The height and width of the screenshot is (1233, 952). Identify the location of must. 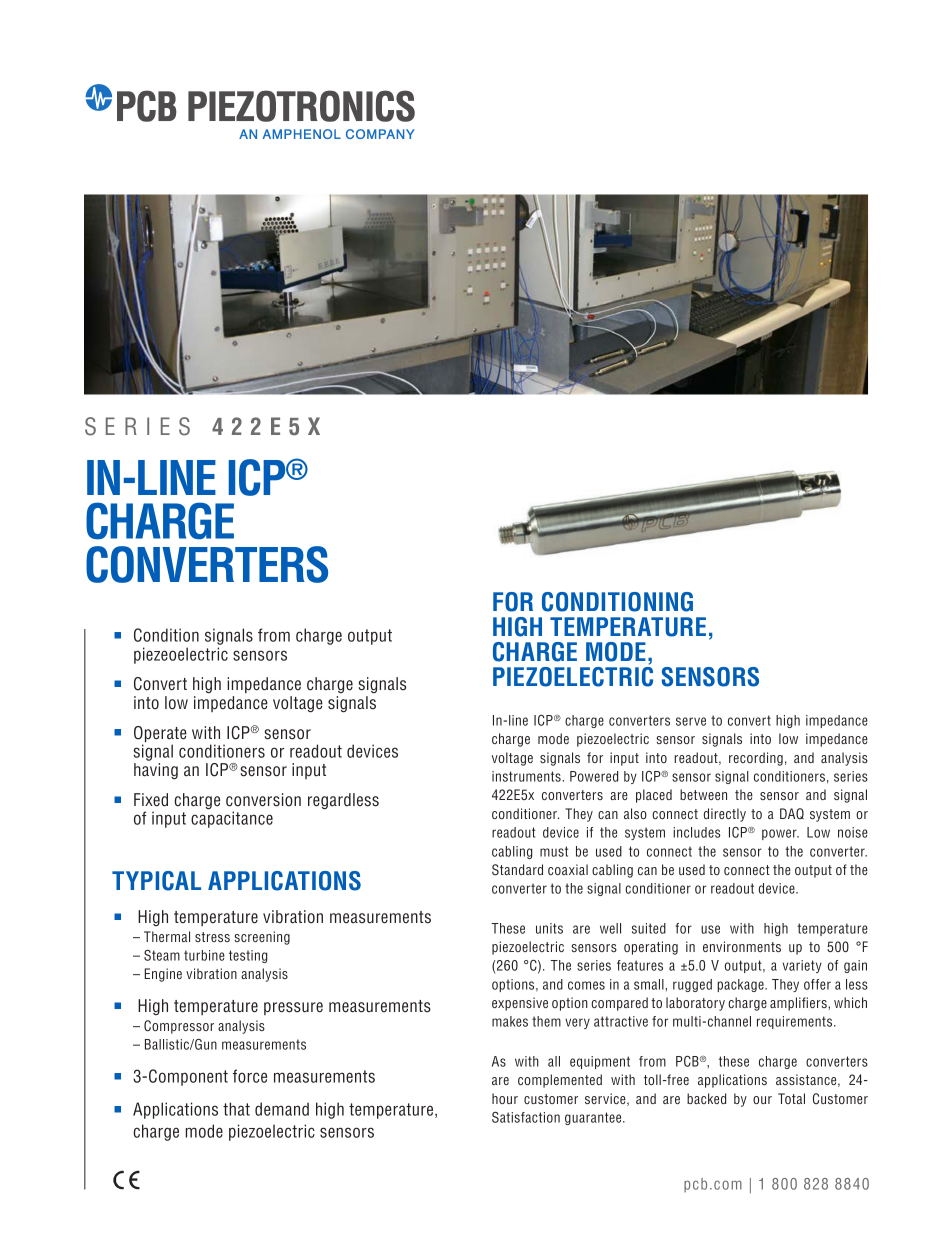
(554, 851).
